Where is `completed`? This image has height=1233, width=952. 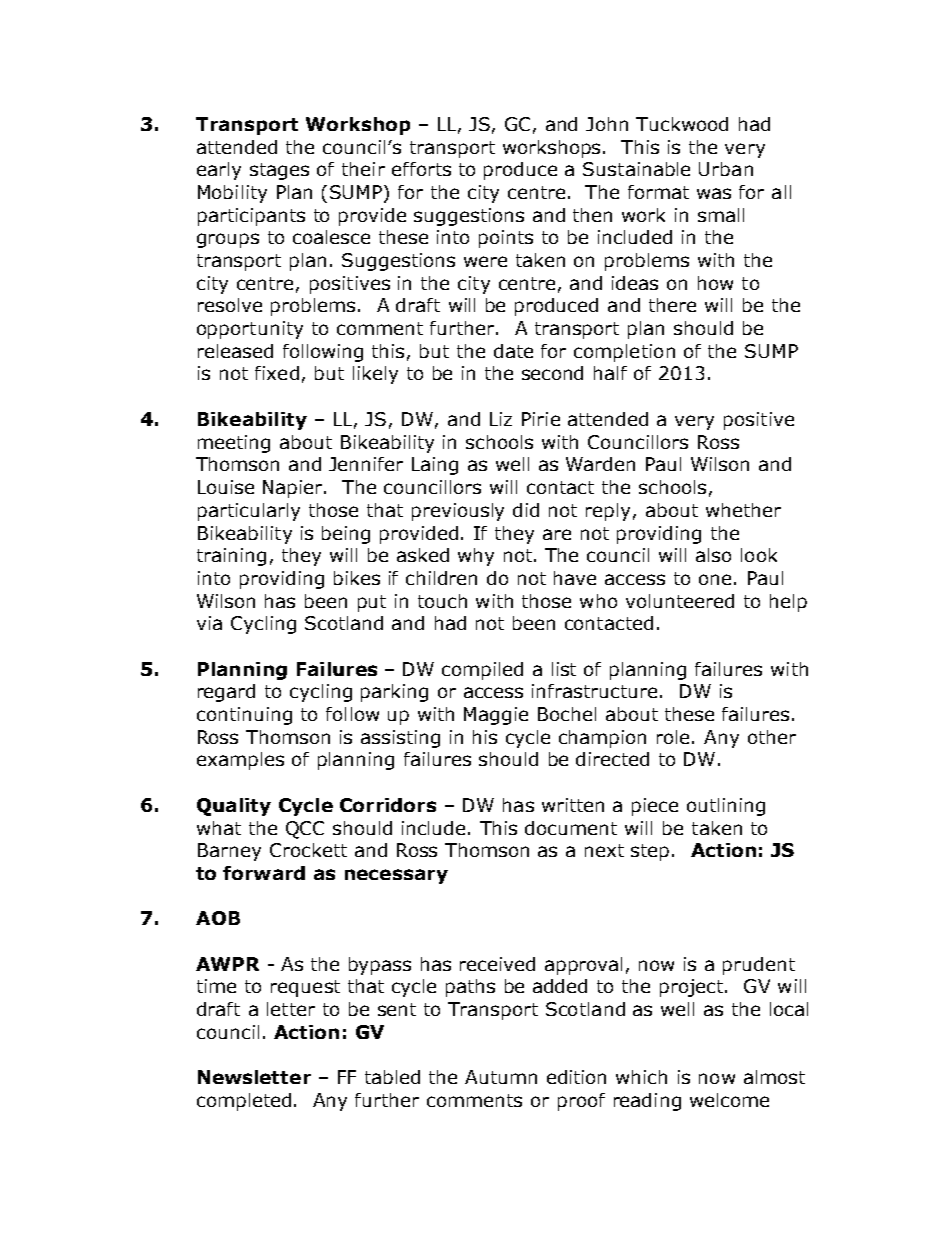 completed is located at coordinates (244, 1102).
